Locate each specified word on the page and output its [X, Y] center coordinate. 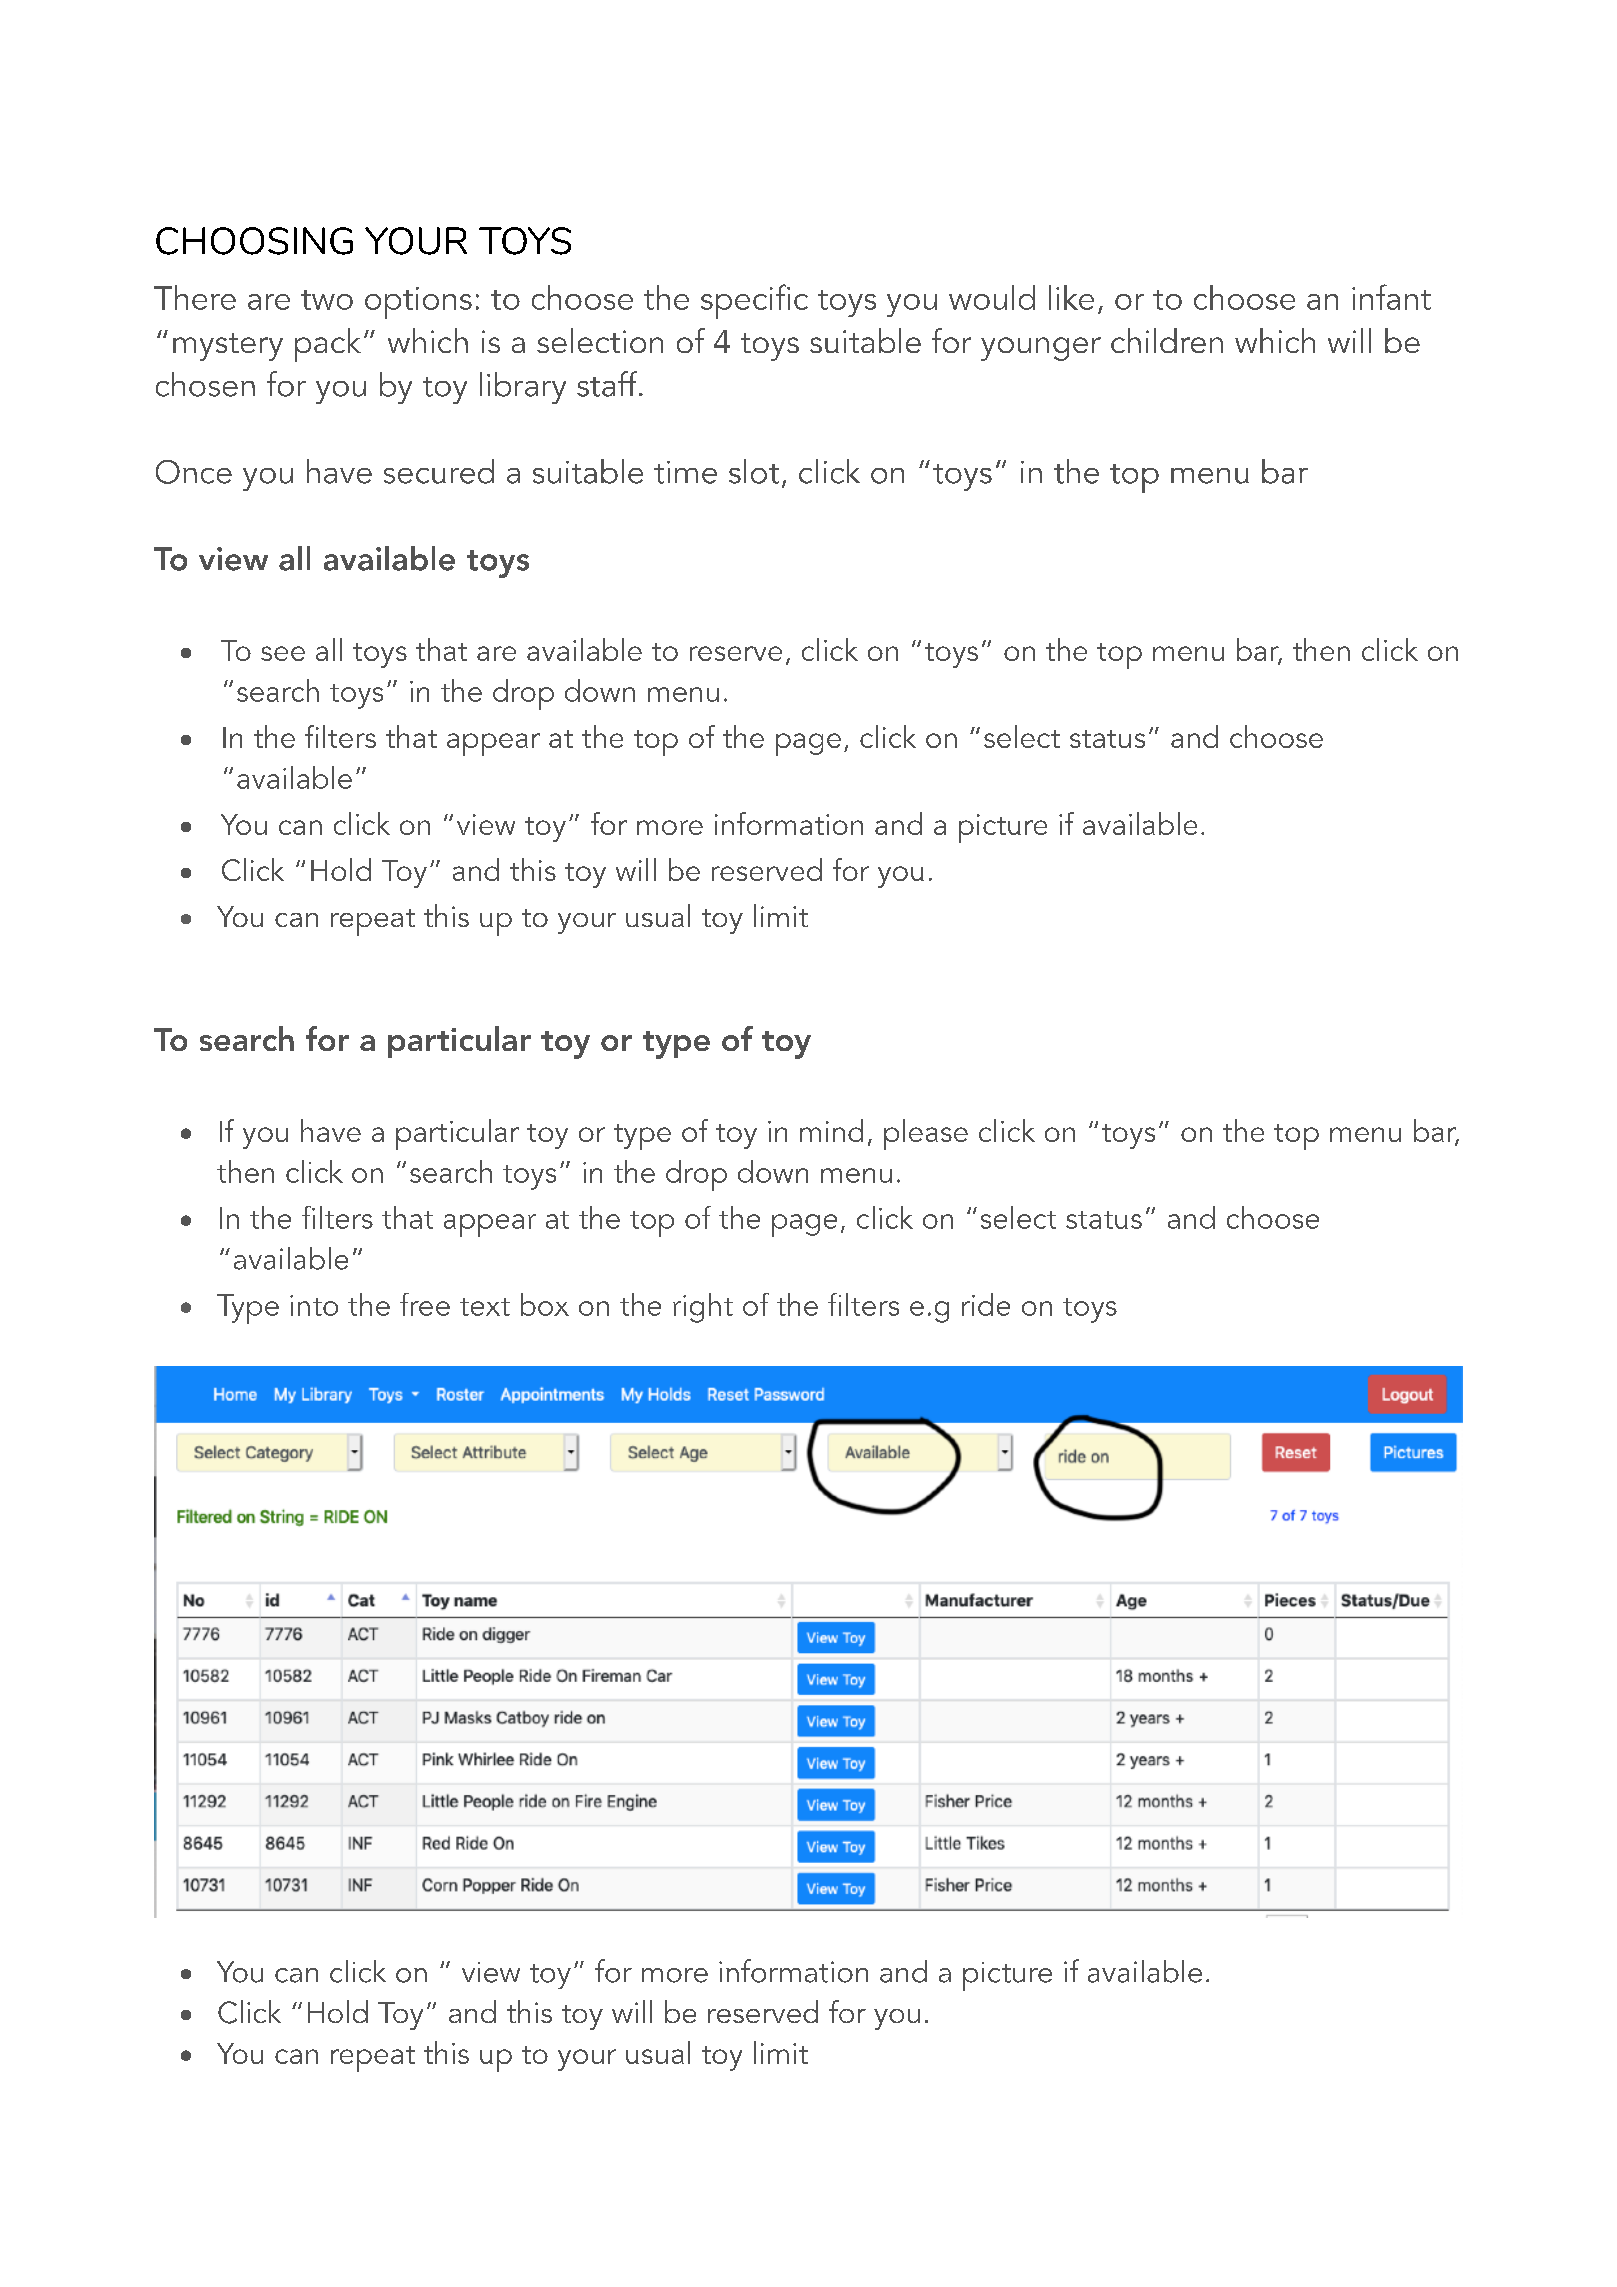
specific [754, 301]
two [327, 300]
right [703, 1308]
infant [1391, 297]
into [314, 1305]
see [283, 653]
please [926, 1134]
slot [754, 471]
